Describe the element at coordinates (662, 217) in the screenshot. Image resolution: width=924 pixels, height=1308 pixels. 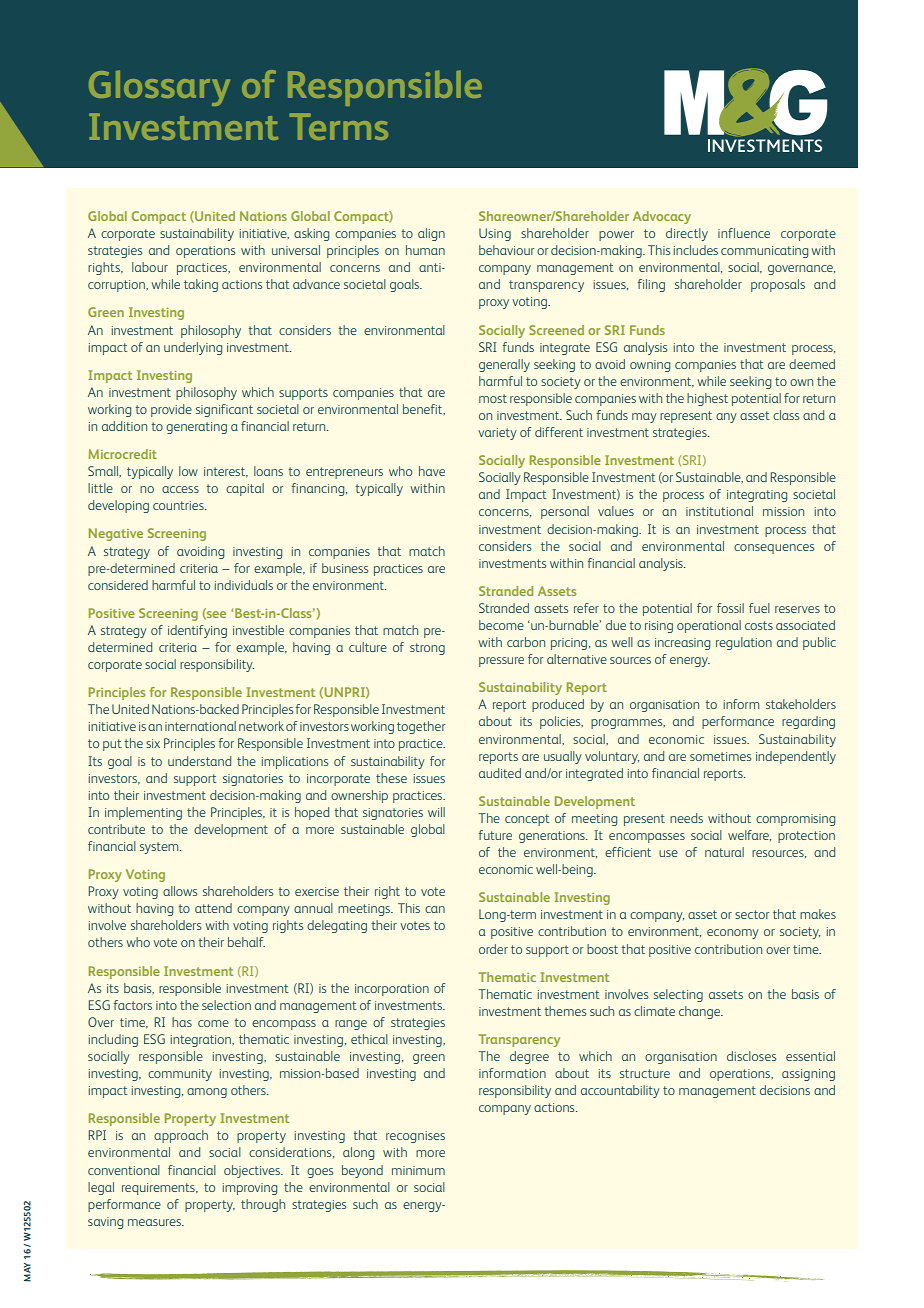
I see `Advocacy` at that location.
